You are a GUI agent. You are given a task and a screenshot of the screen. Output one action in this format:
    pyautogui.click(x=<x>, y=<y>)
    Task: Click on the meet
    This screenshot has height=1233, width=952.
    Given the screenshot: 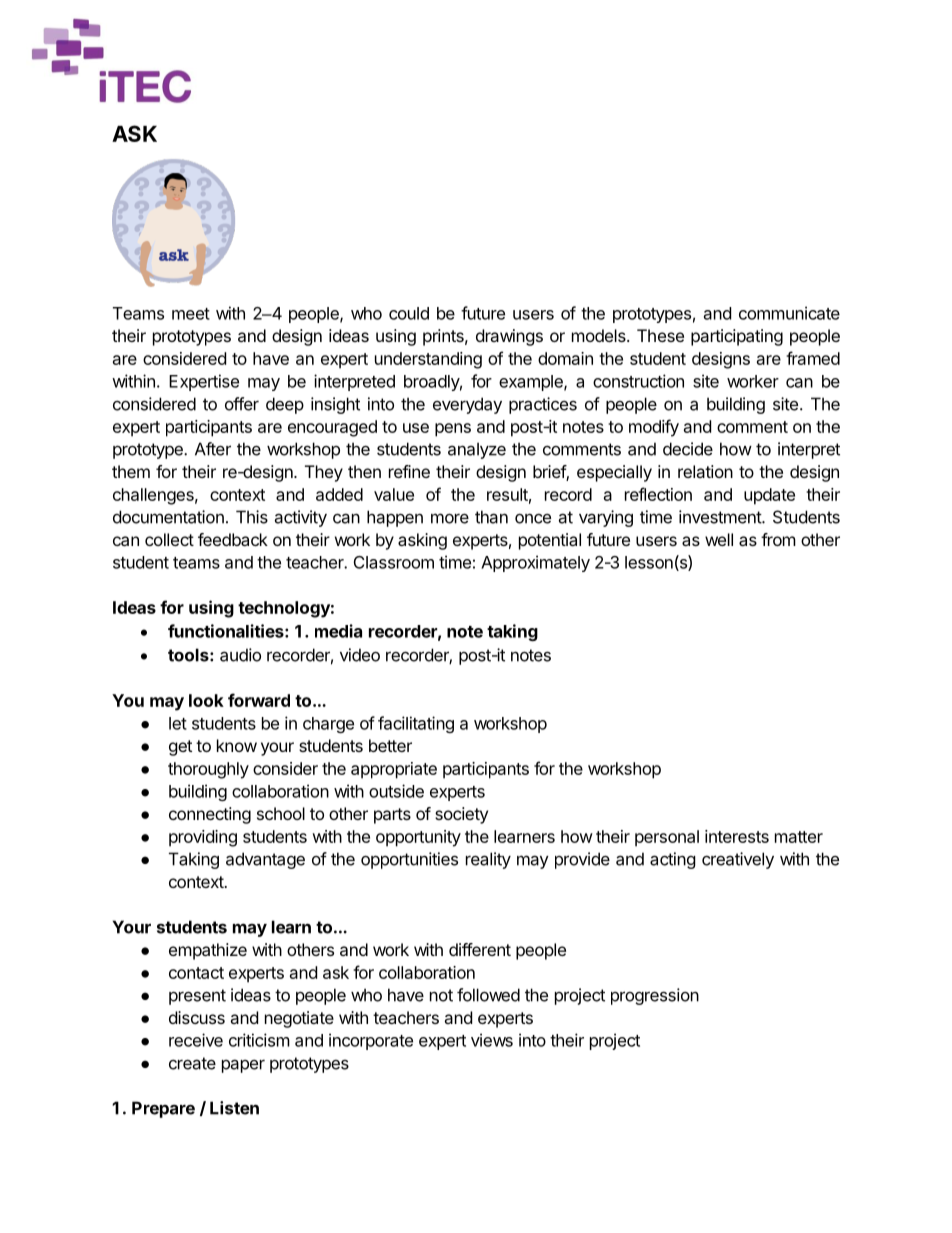 What is the action you would take?
    pyautogui.click(x=191, y=314)
